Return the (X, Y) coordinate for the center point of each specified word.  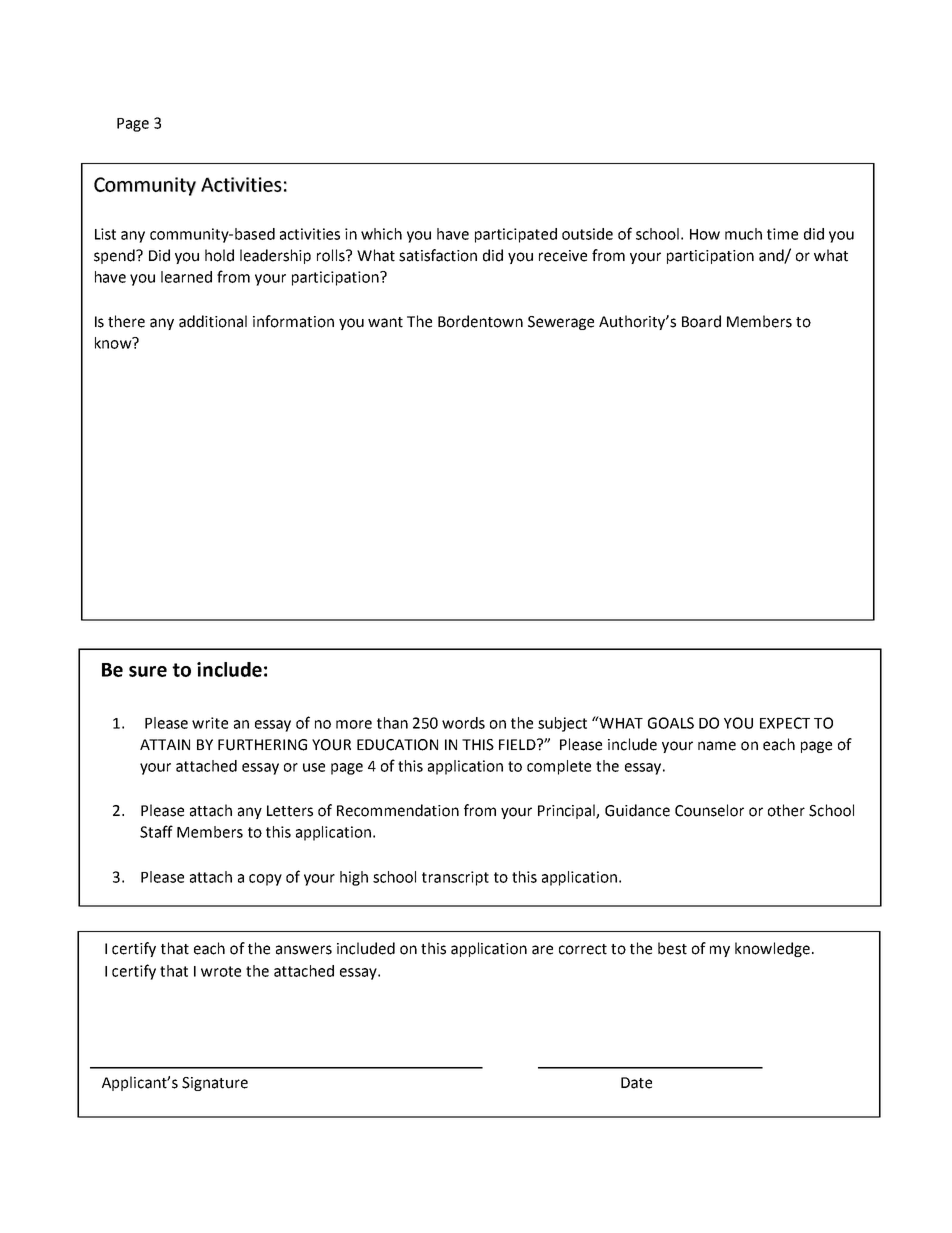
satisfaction (438, 255)
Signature (215, 1084)
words (463, 723)
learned (186, 277)
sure (148, 671)
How (705, 234)
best (672, 948)
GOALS (671, 723)
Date (636, 1083)
